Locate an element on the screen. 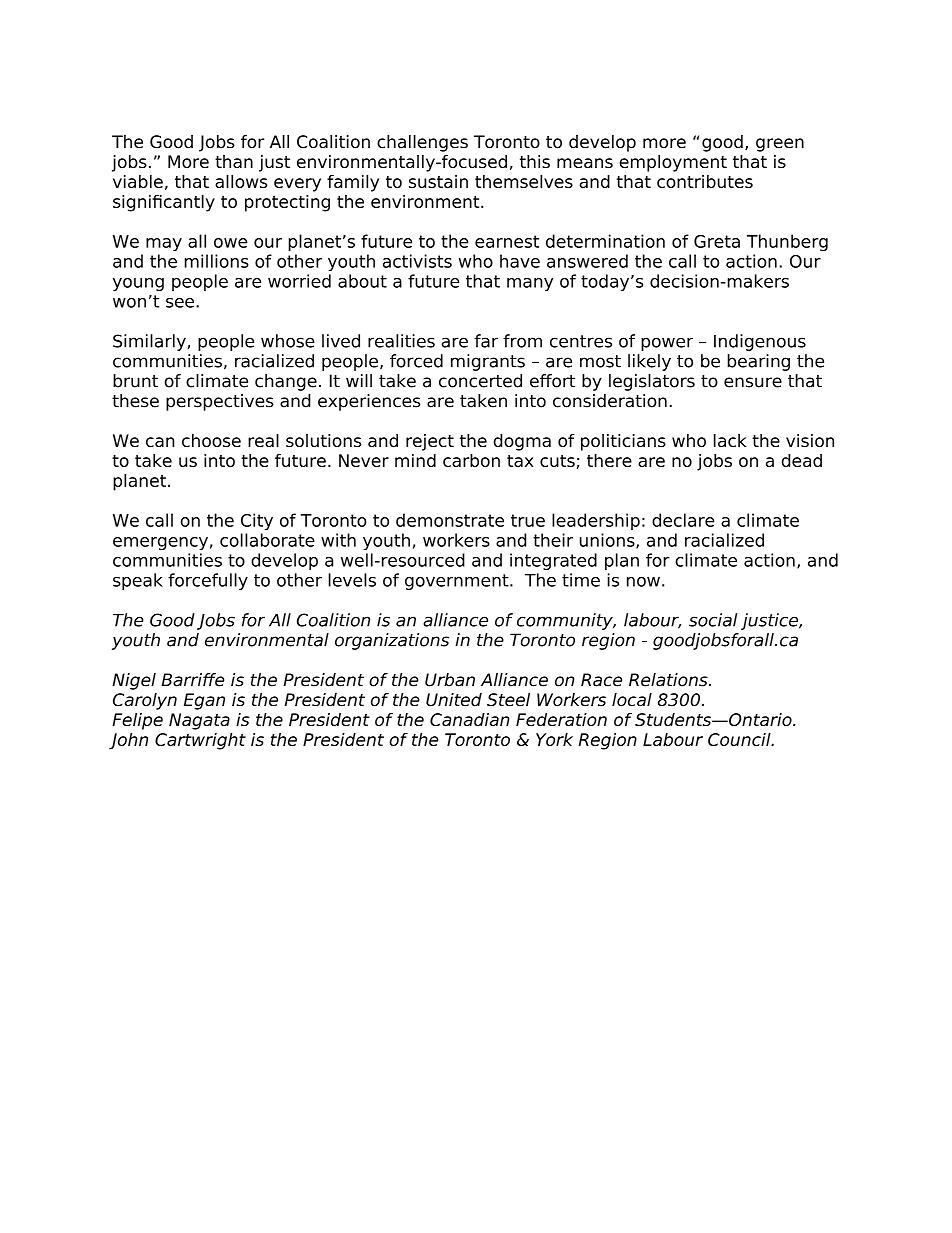  sustain is located at coordinates (438, 181).
